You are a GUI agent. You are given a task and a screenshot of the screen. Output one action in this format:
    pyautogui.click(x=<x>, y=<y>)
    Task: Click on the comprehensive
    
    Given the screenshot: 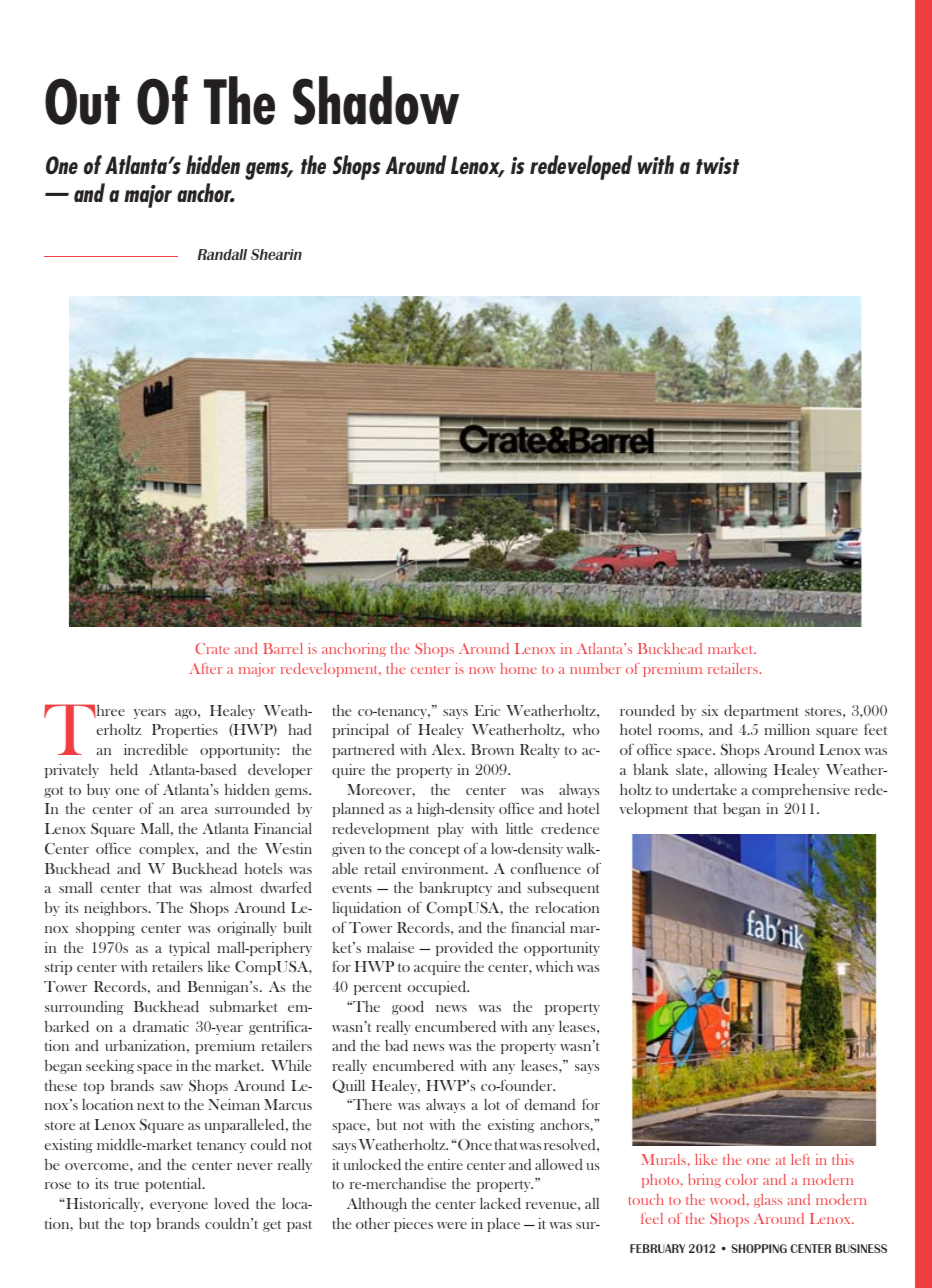 What is the action you would take?
    pyautogui.click(x=801, y=791)
